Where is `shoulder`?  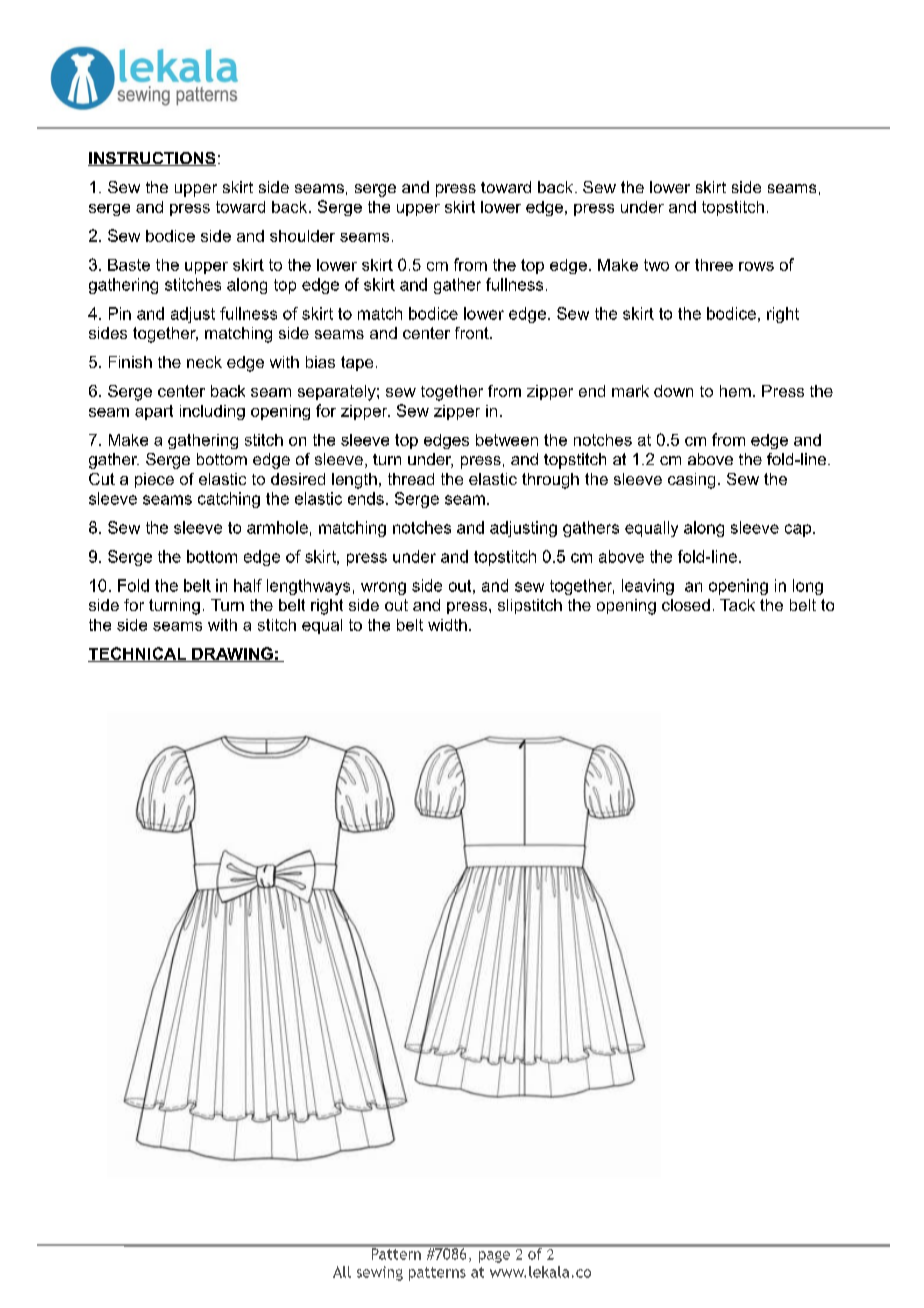
shoulder is located at coordinates (302, 236).
